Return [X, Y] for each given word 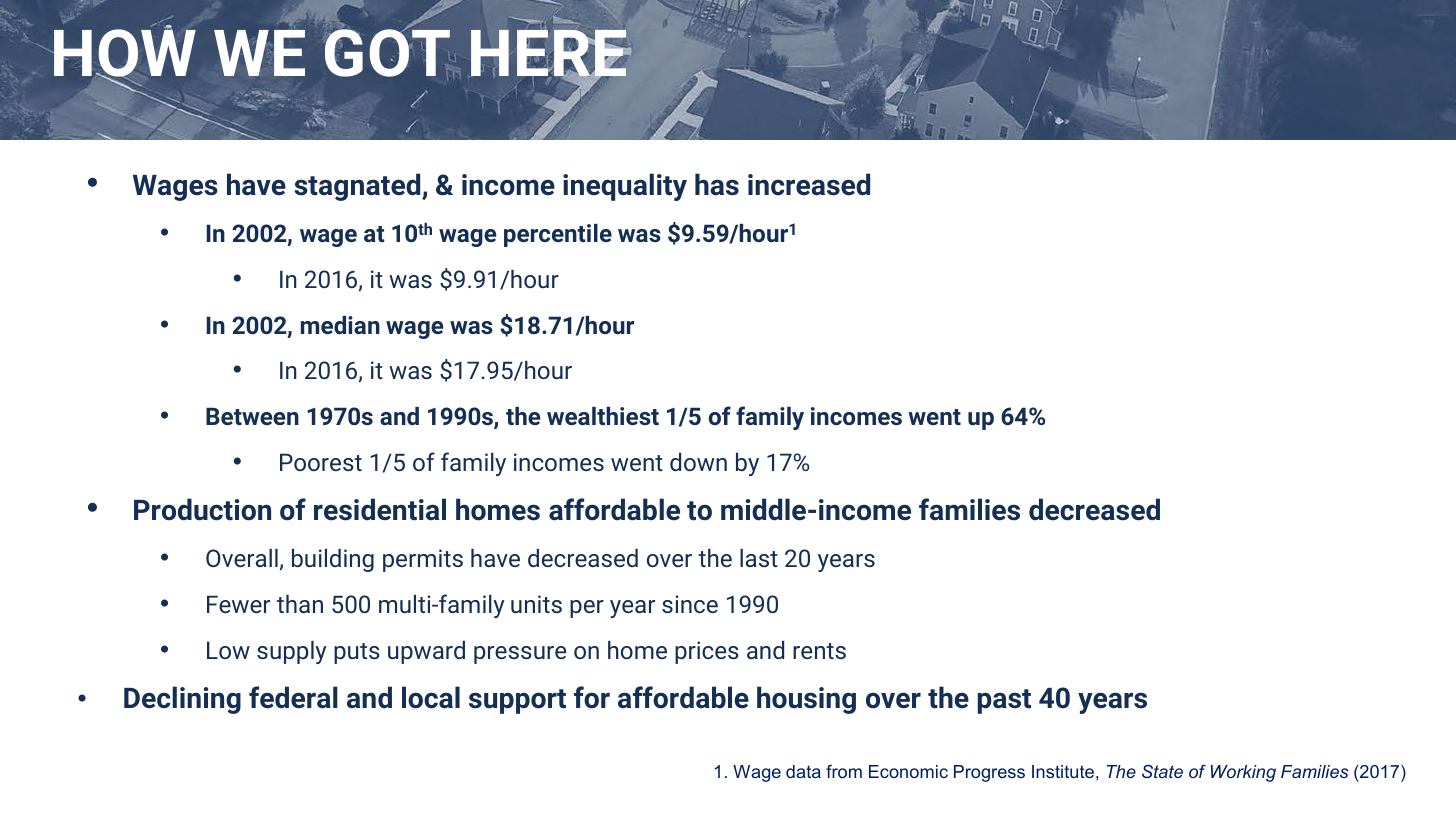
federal [293, 697]
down [698, 462]
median [340, 325]
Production [202, 509]
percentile [558, 235]
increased [809, 184]
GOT [387, 52]
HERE [550, 53]
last [759, 558]
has [717, 184]
